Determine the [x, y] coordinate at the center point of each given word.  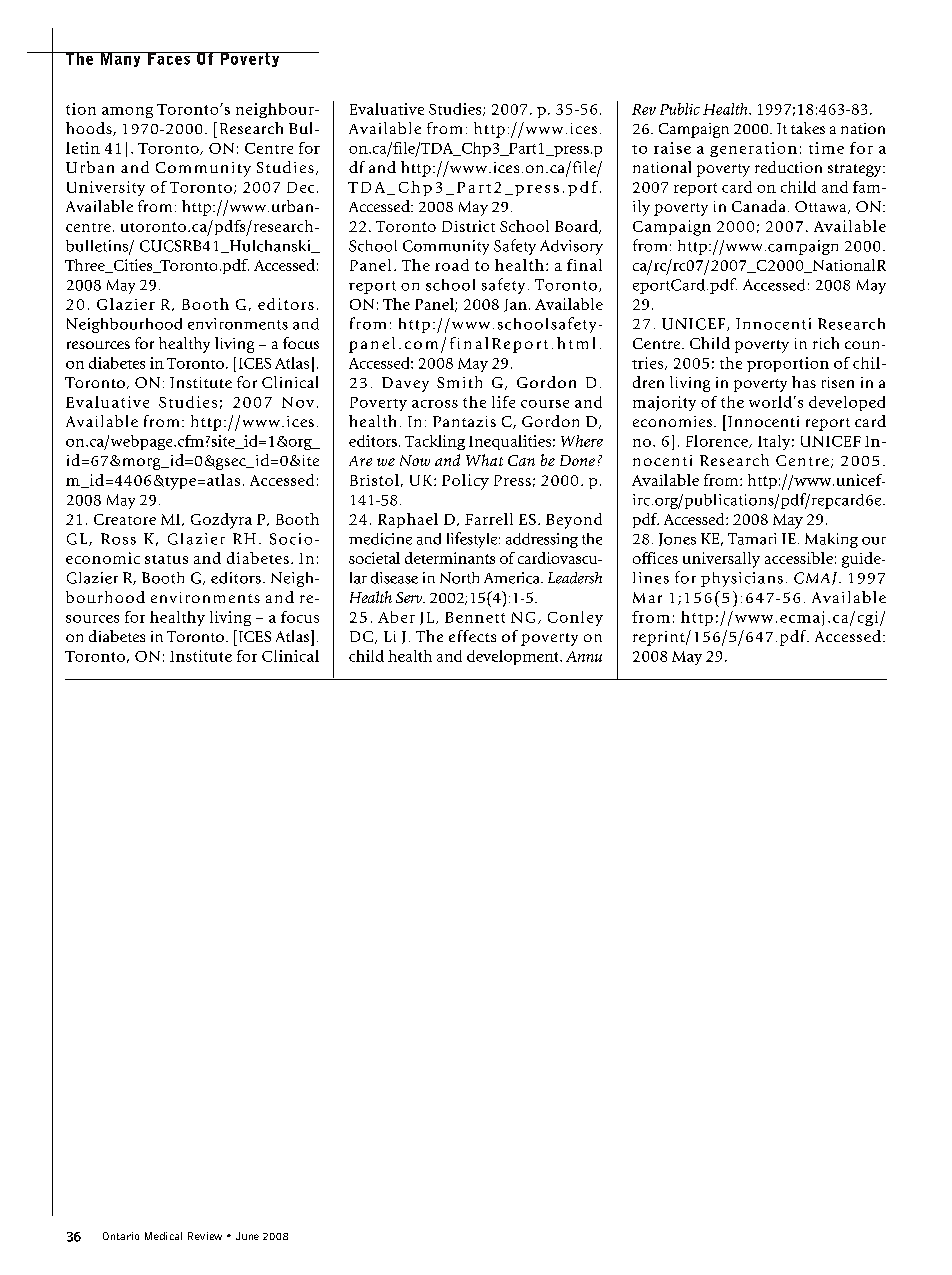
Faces [168, 58]
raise [672, 148]
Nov [298, 402]
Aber [396, 617]
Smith [459, 382]
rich [826, 343]
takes [808, 128]
